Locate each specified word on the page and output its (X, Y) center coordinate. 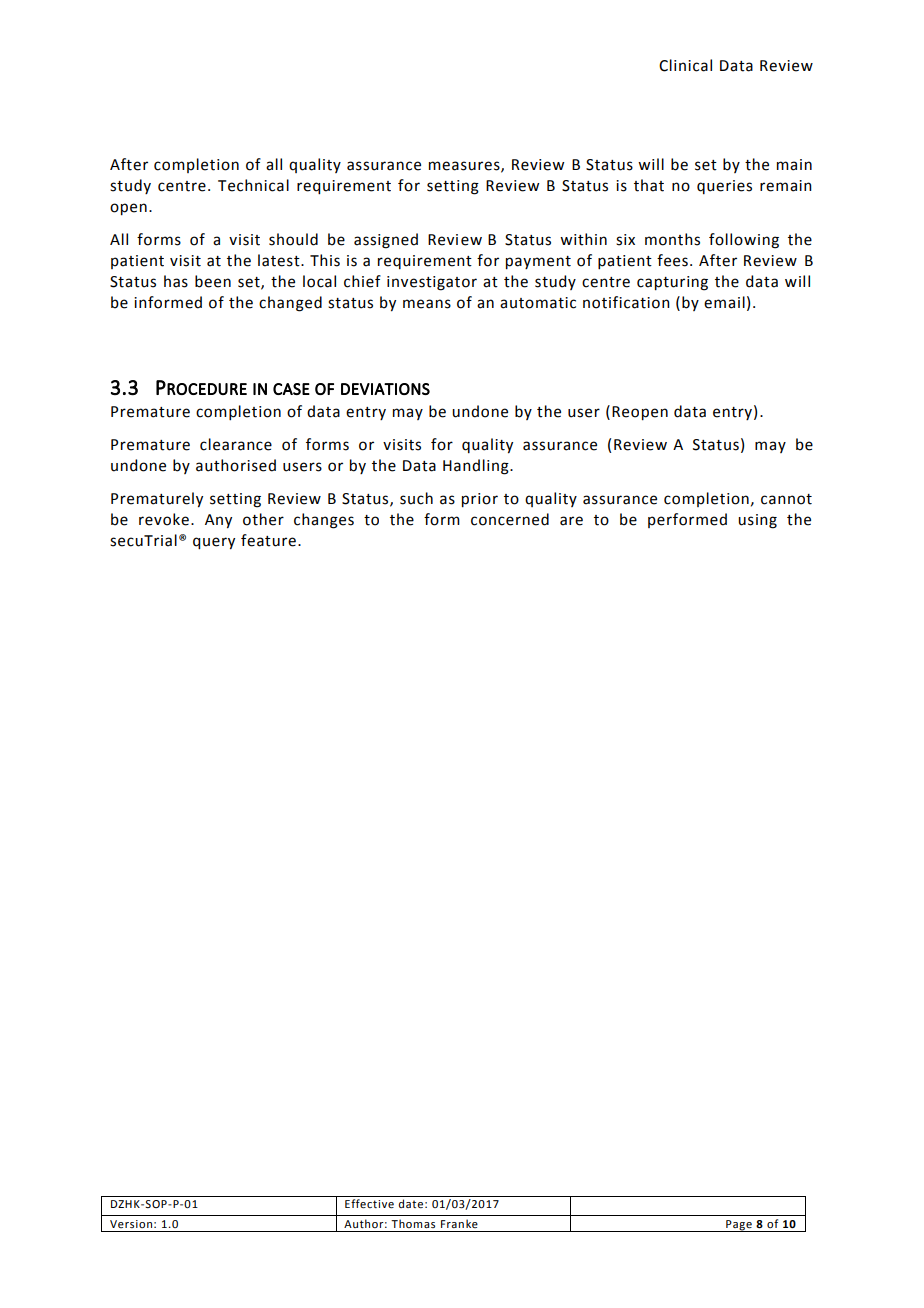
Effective (369, 1203)
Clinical (685, 65)
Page (739, 1226)
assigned (386, 241)
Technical (253, 185)
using (757, 521)
